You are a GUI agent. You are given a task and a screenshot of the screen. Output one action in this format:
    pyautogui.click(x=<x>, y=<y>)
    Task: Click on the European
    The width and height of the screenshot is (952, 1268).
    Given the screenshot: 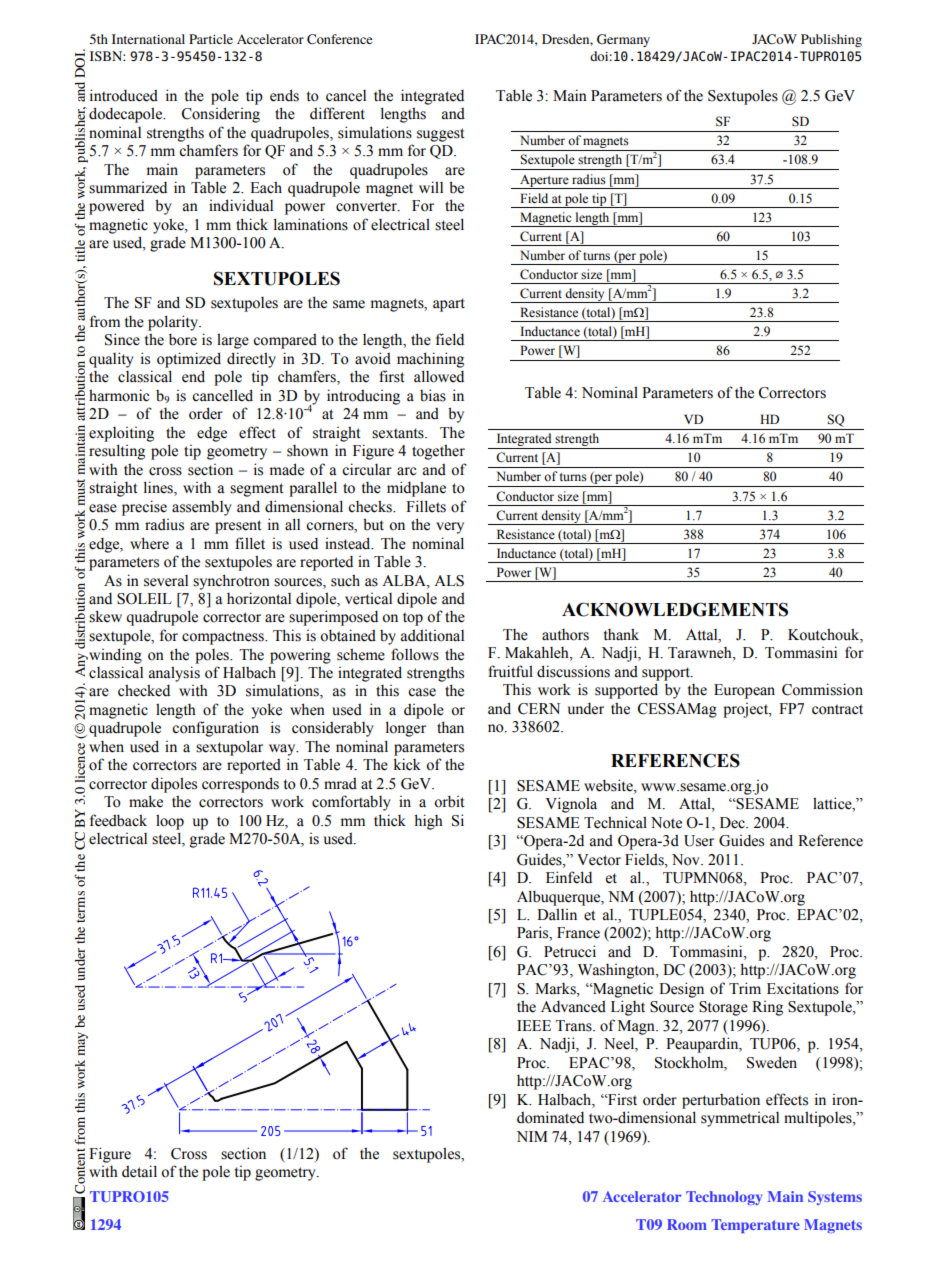 What is the action you would take?
    pyautogui.click(x=744, y=691)
